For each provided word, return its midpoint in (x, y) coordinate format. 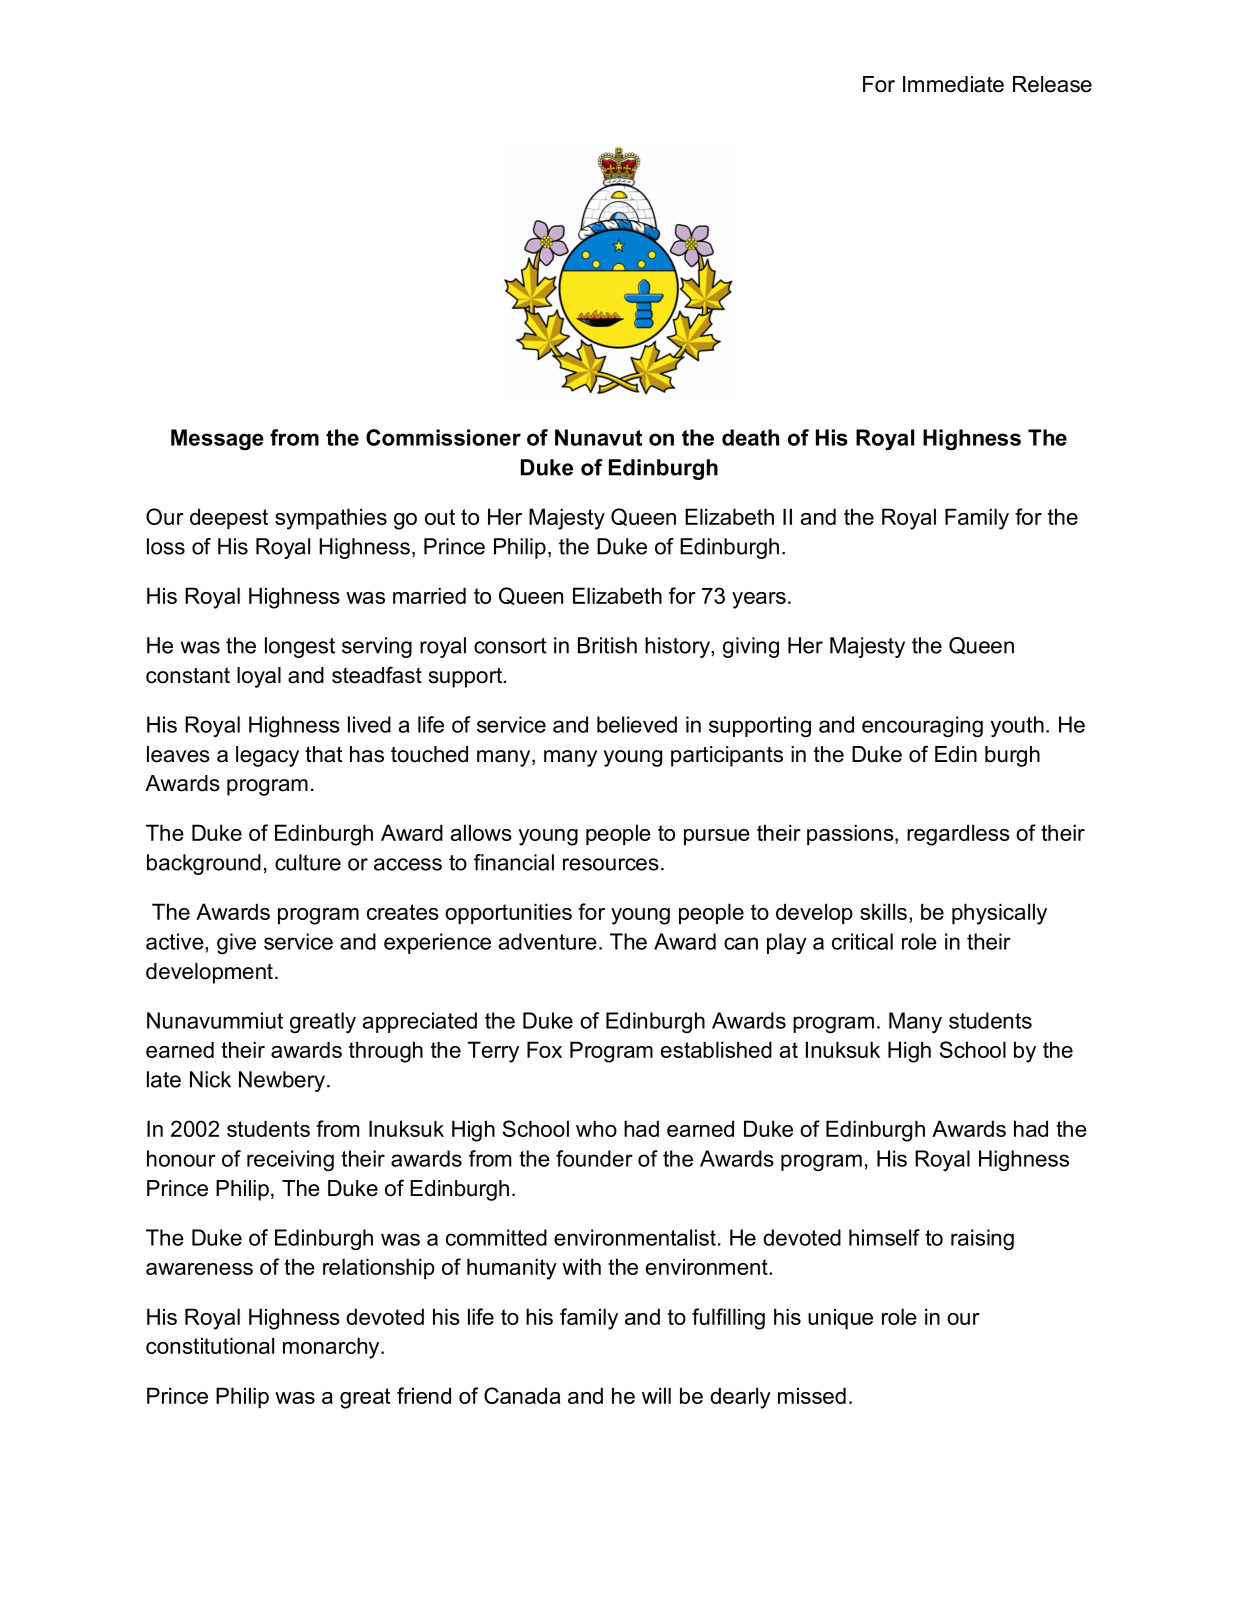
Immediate (953, 84)
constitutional (210, 1345)
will (656, 1395)
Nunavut (598, 437)
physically (999, 914)
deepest (229, 518)
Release (1052, 84)
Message (217, 439)
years (759, 600)
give (236, 943)
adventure (548, 941)
